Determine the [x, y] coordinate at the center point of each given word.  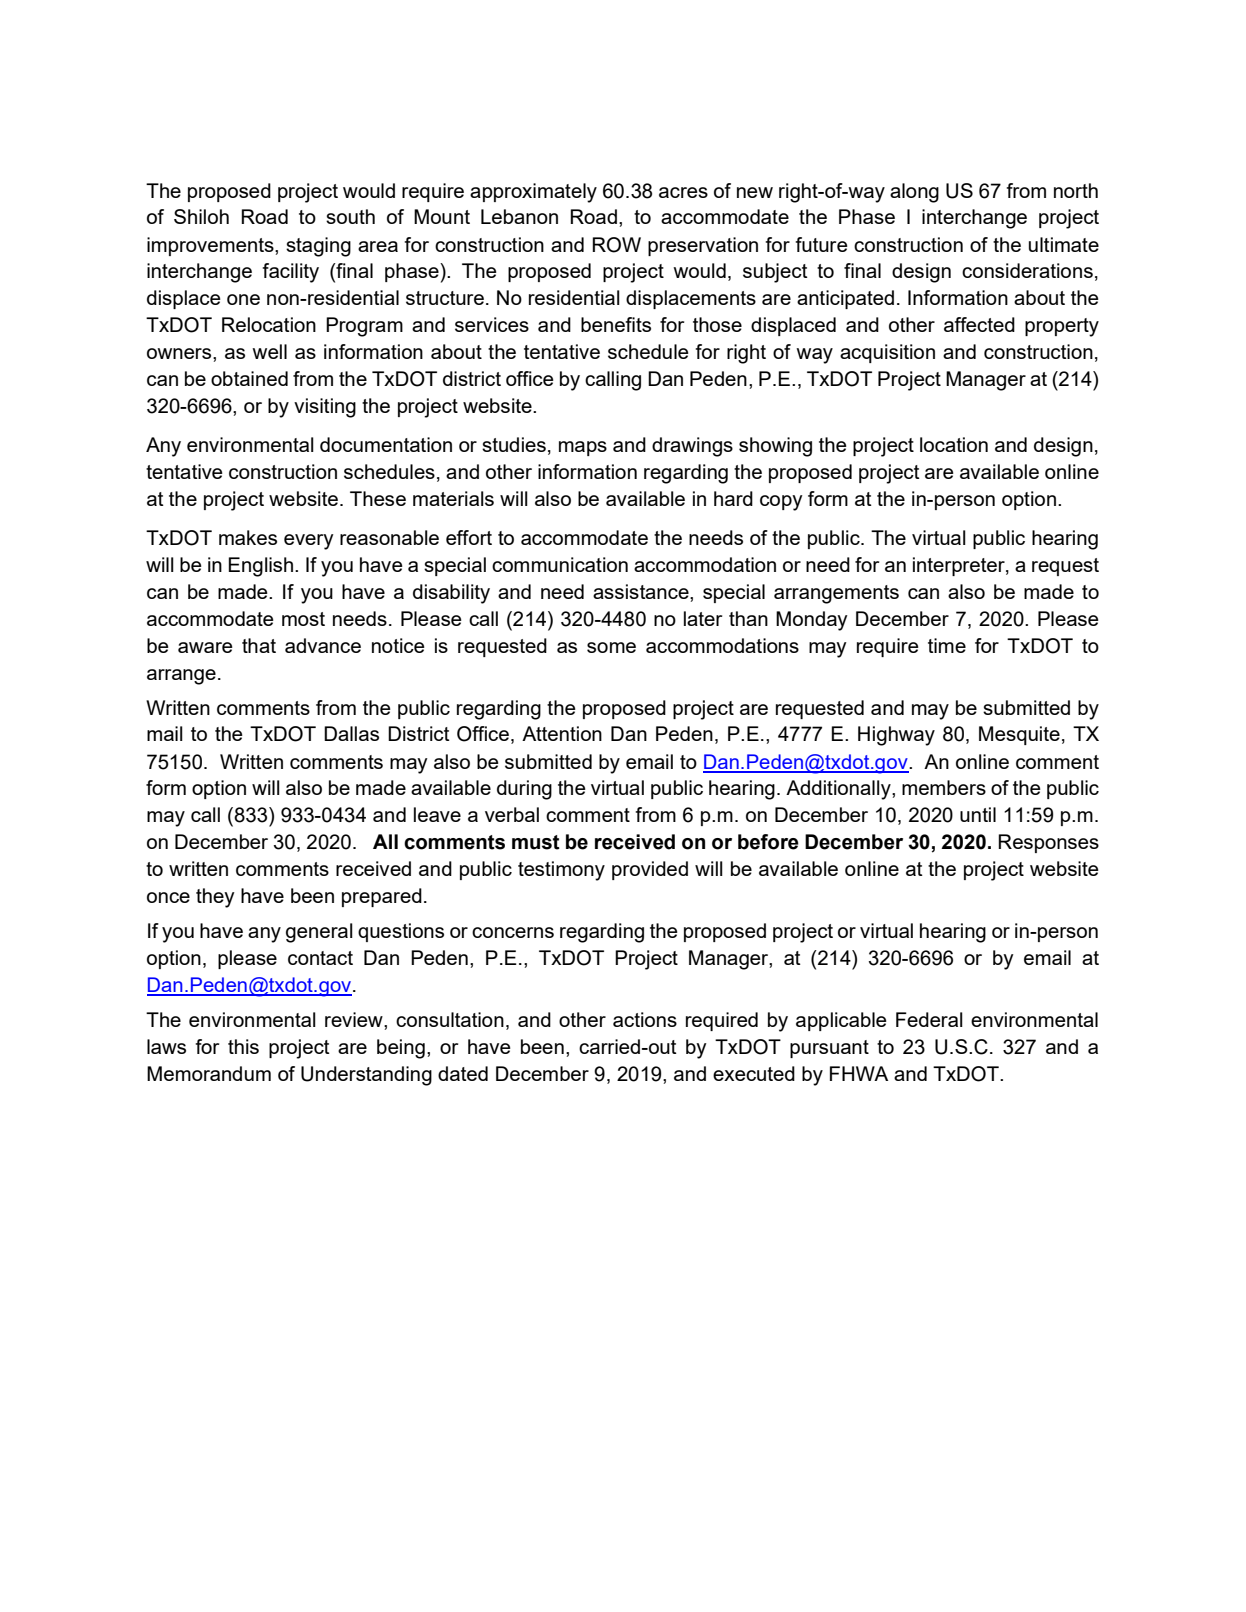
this [243, 1046]
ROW [616, 245]
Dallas [351, 733]
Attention [562, 733]
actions [645, 1019]
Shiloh [201, 216]
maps [583, 448]
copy [781, 503]
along [914, 193]
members [944, 787]
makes [248, 537]
